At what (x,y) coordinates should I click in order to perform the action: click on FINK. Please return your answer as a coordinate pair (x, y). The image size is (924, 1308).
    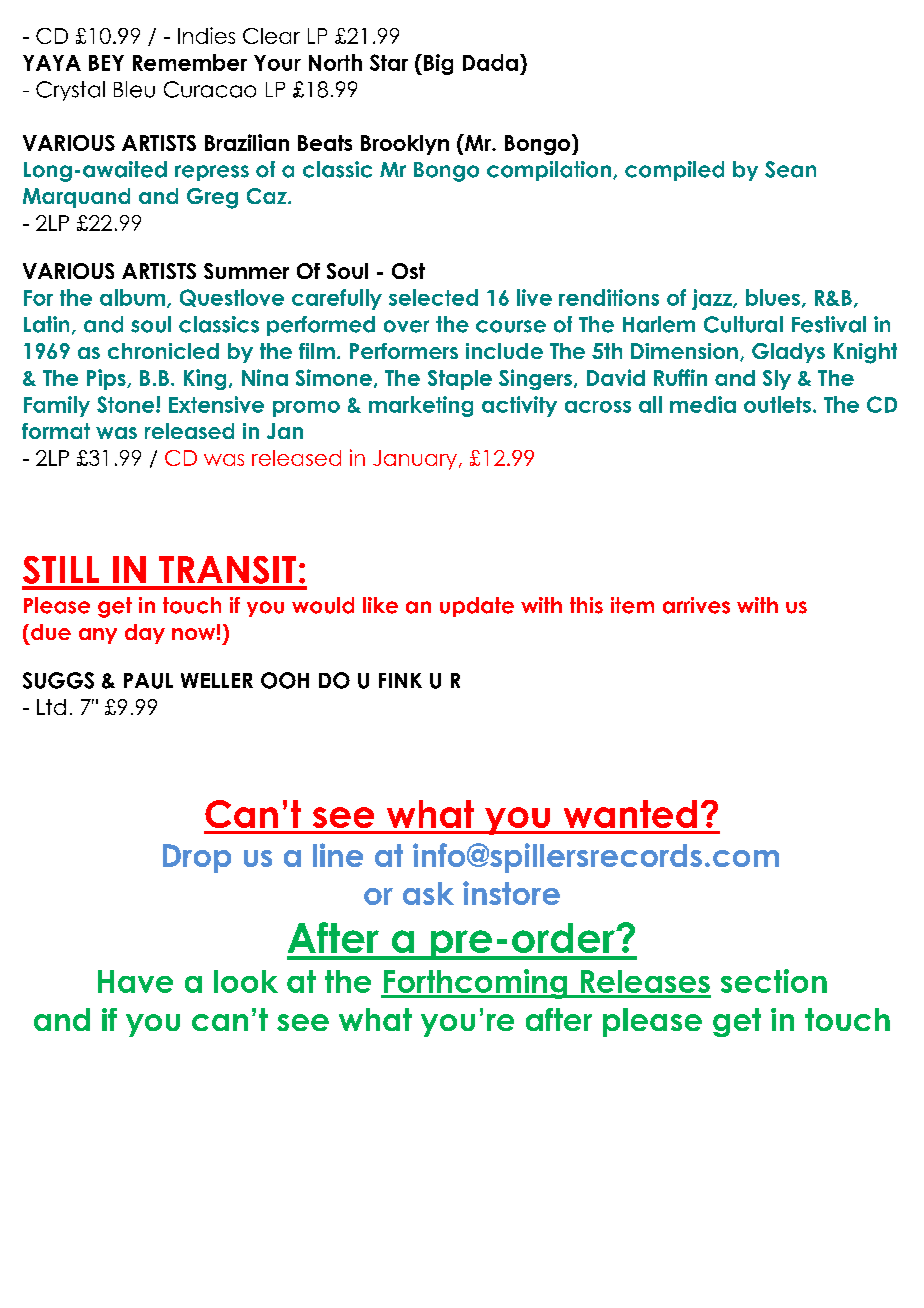
    Looking at the image, I should click on (400, 680).
